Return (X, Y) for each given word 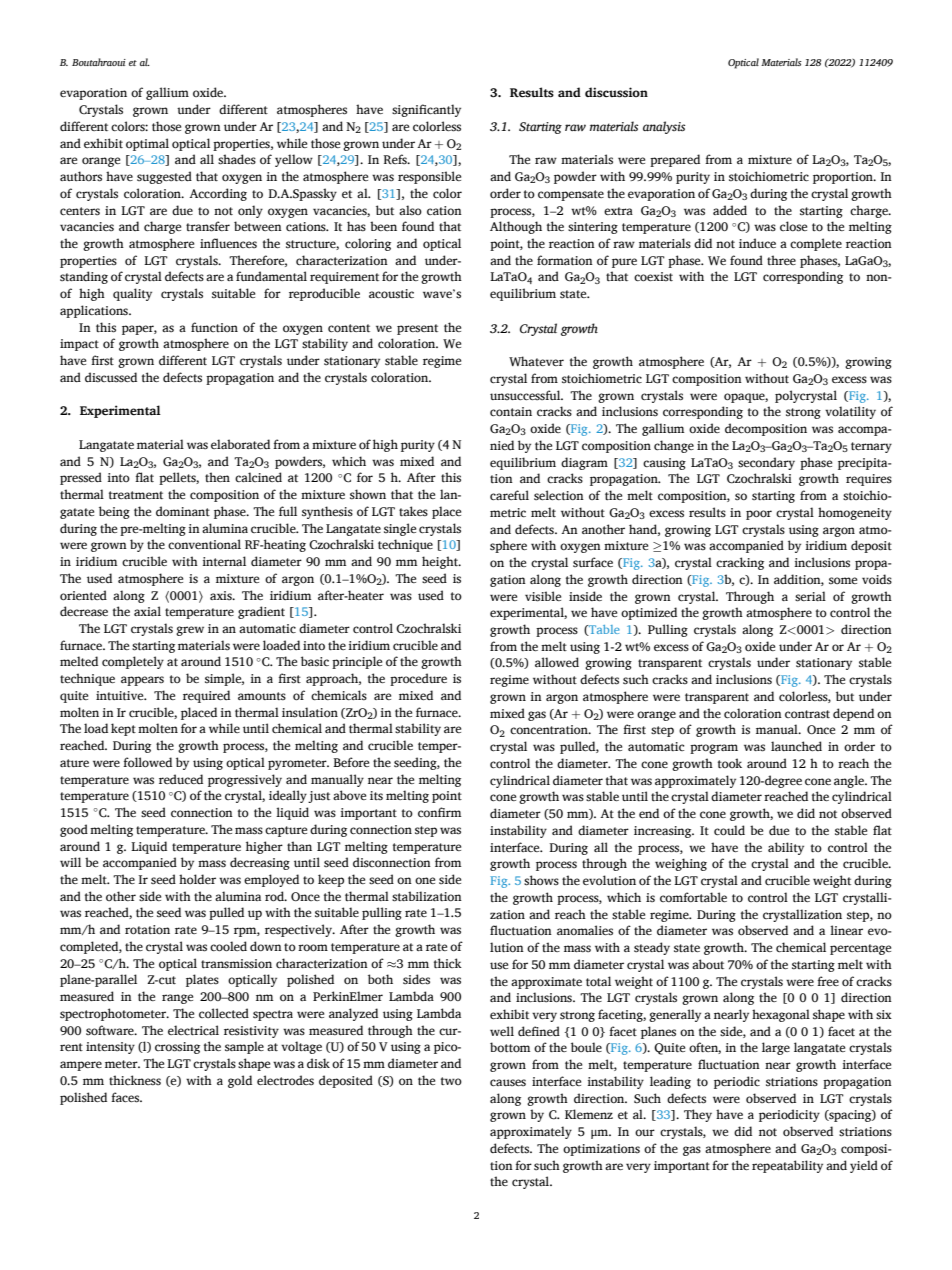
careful (509, 495)
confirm (439, 812)
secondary (766, 463)
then (217, 477)
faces (126, 1097)
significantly (426, 110)
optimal (147, 144)
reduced (181, 779)
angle (850, 781)
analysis (664, 127)
